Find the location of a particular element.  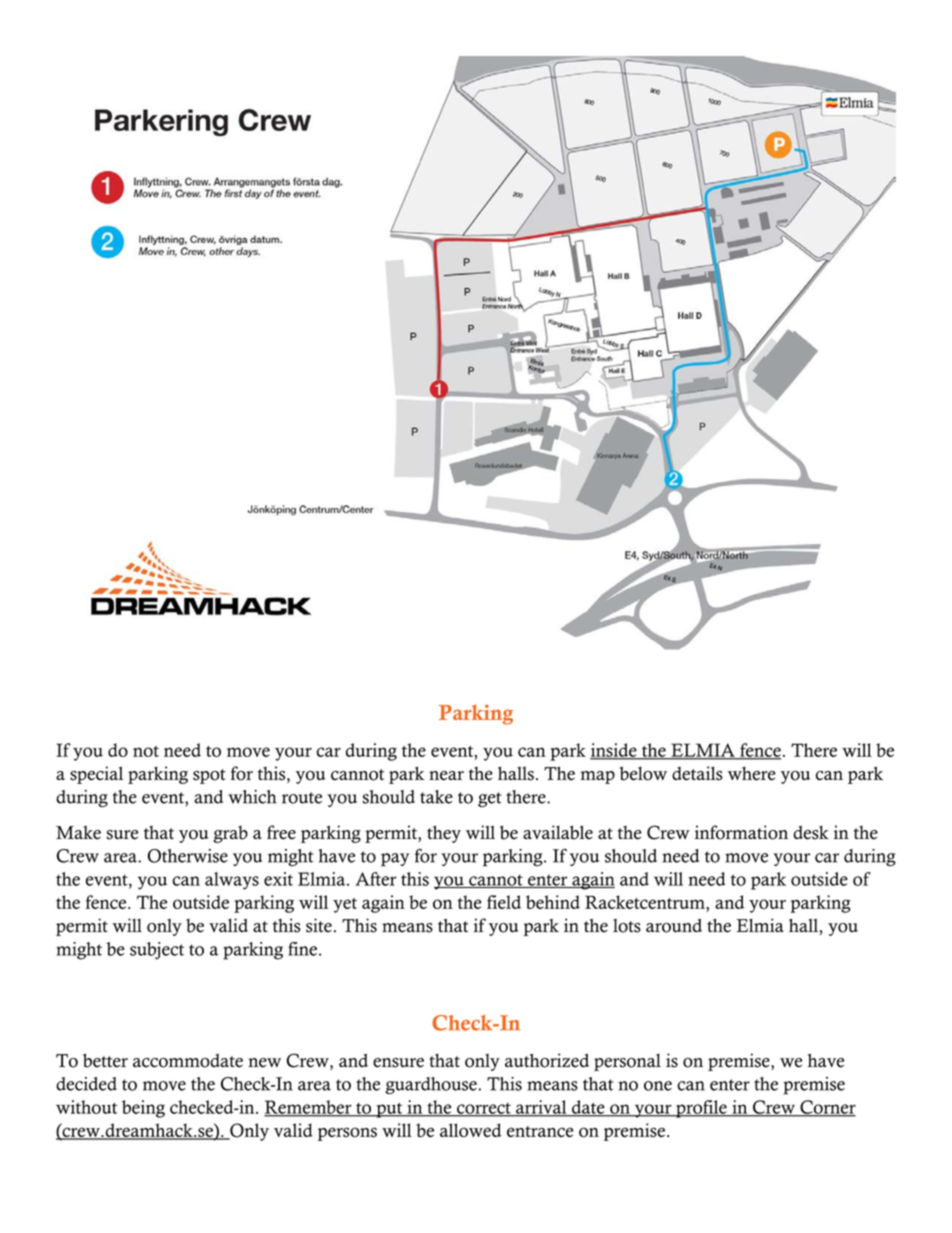

authorized is located at coordinates (547, 1060).
